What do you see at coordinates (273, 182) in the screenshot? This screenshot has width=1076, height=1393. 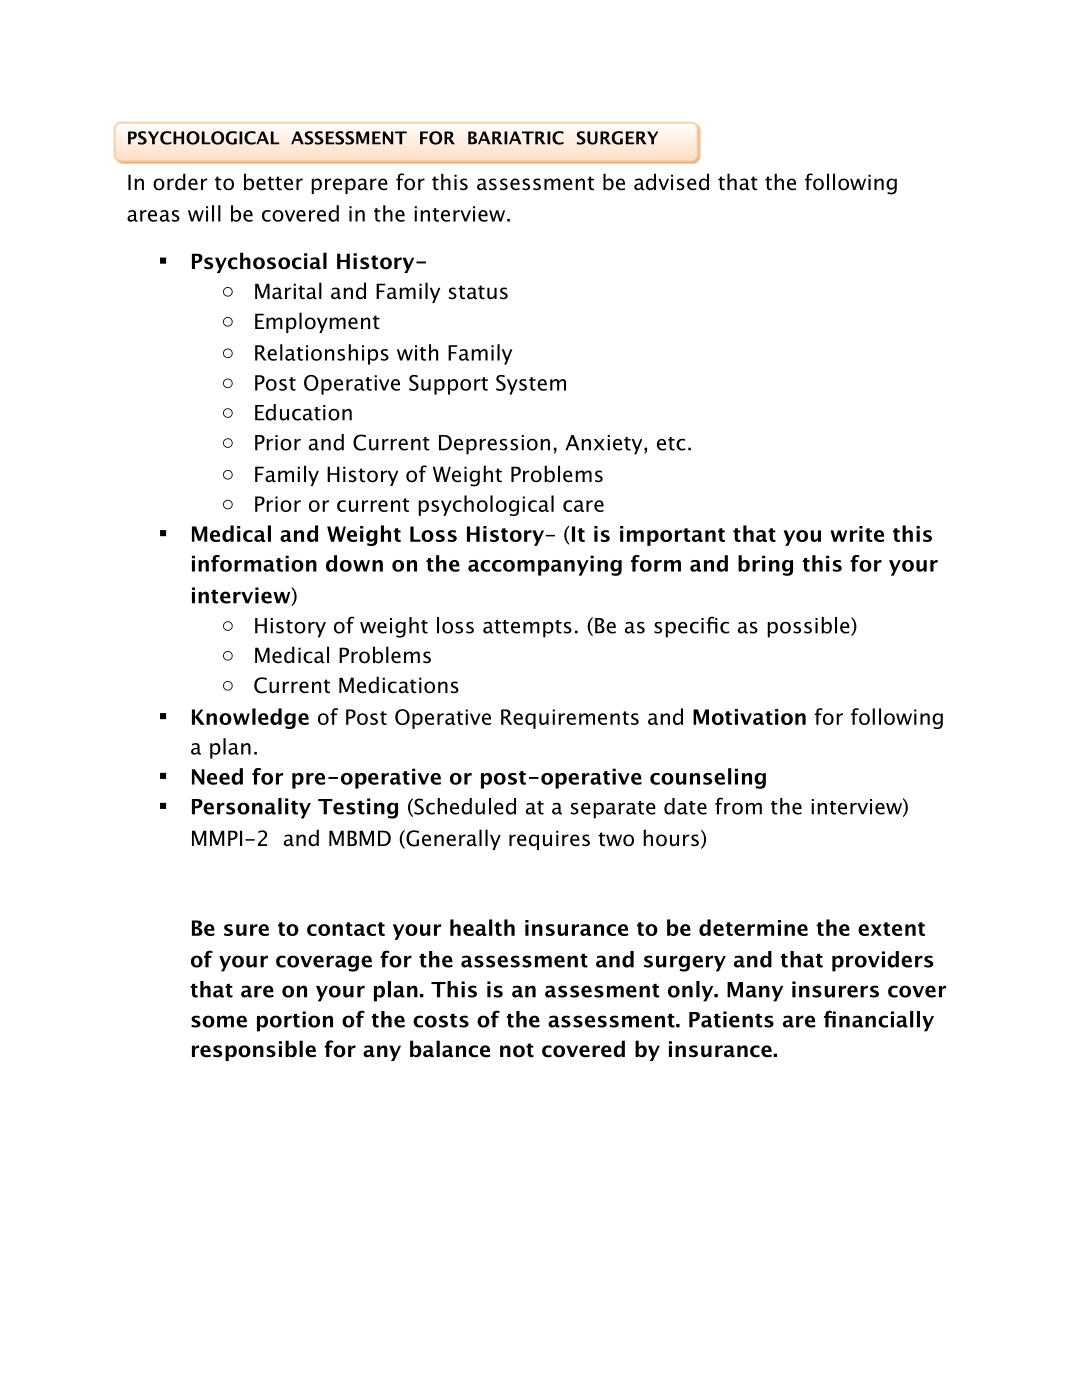 I see `better` at bounding box center [273, 182].
